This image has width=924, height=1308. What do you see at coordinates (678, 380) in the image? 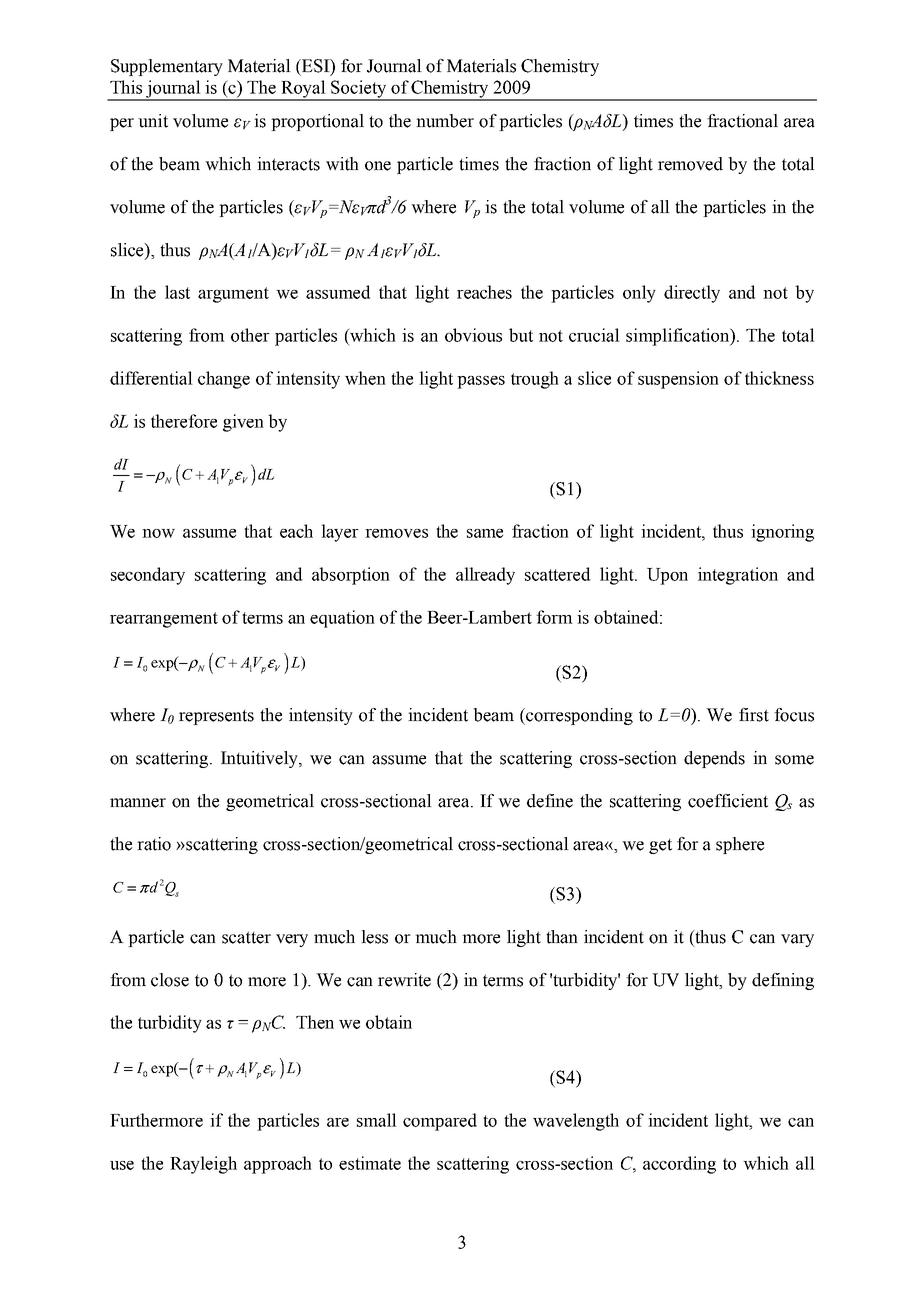
I see `suspension` at bounding box center [678, 380].
